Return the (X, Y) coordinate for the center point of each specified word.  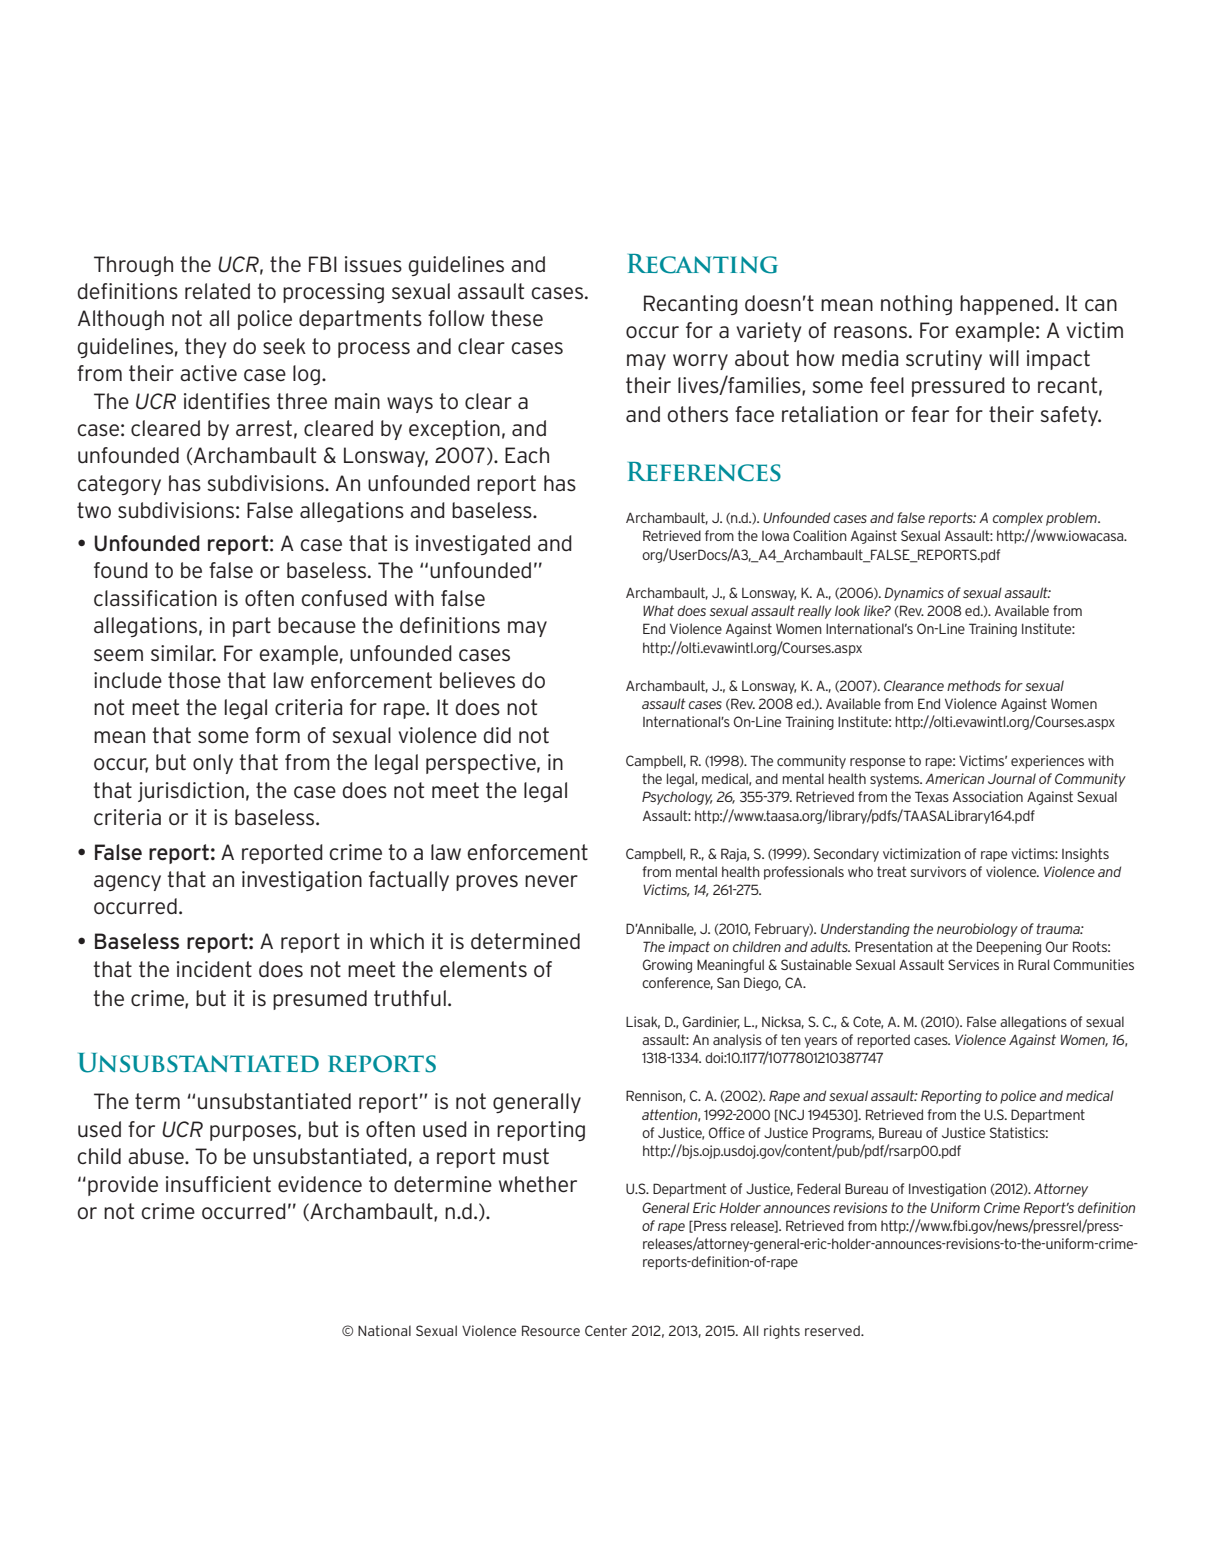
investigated (473, 545)
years (820, 1042)
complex (1018, 519)
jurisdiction (191, 792)
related (217, 291)
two (94, 510)
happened (1006, 305)
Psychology (677, 798)
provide (123, 1186)
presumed (320, 1000)
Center (606, 1330)
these (517, 318)
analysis (737, 1041)
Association (988, 796)
